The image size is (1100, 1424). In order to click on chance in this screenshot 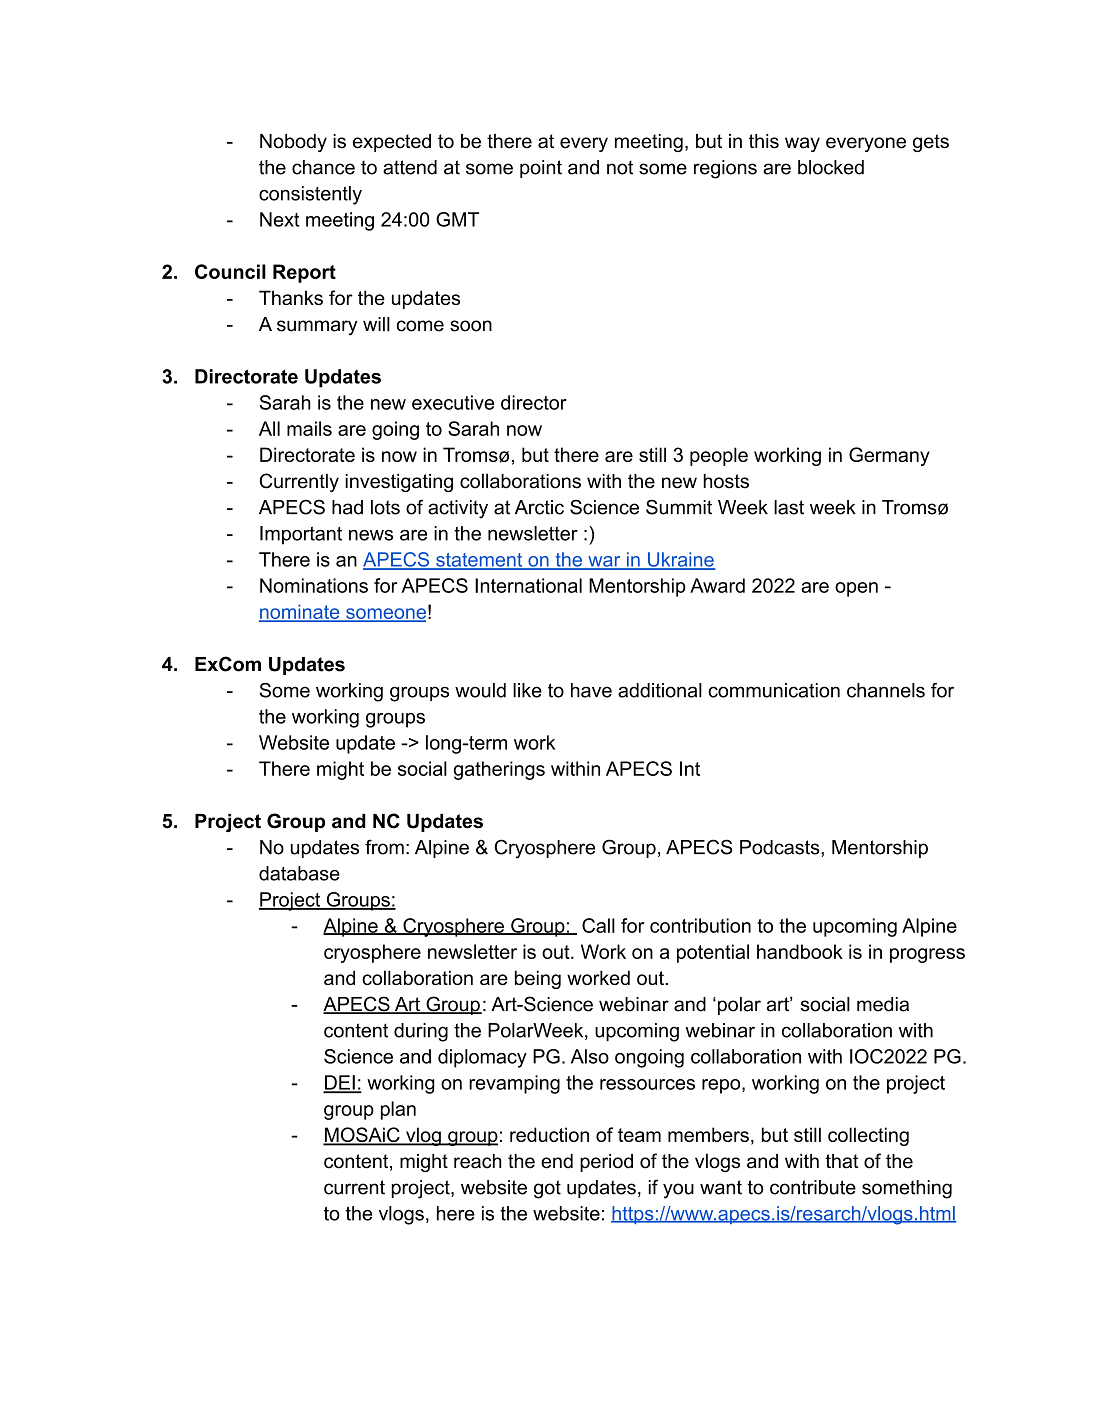, I will do `click(323, 167)`.
